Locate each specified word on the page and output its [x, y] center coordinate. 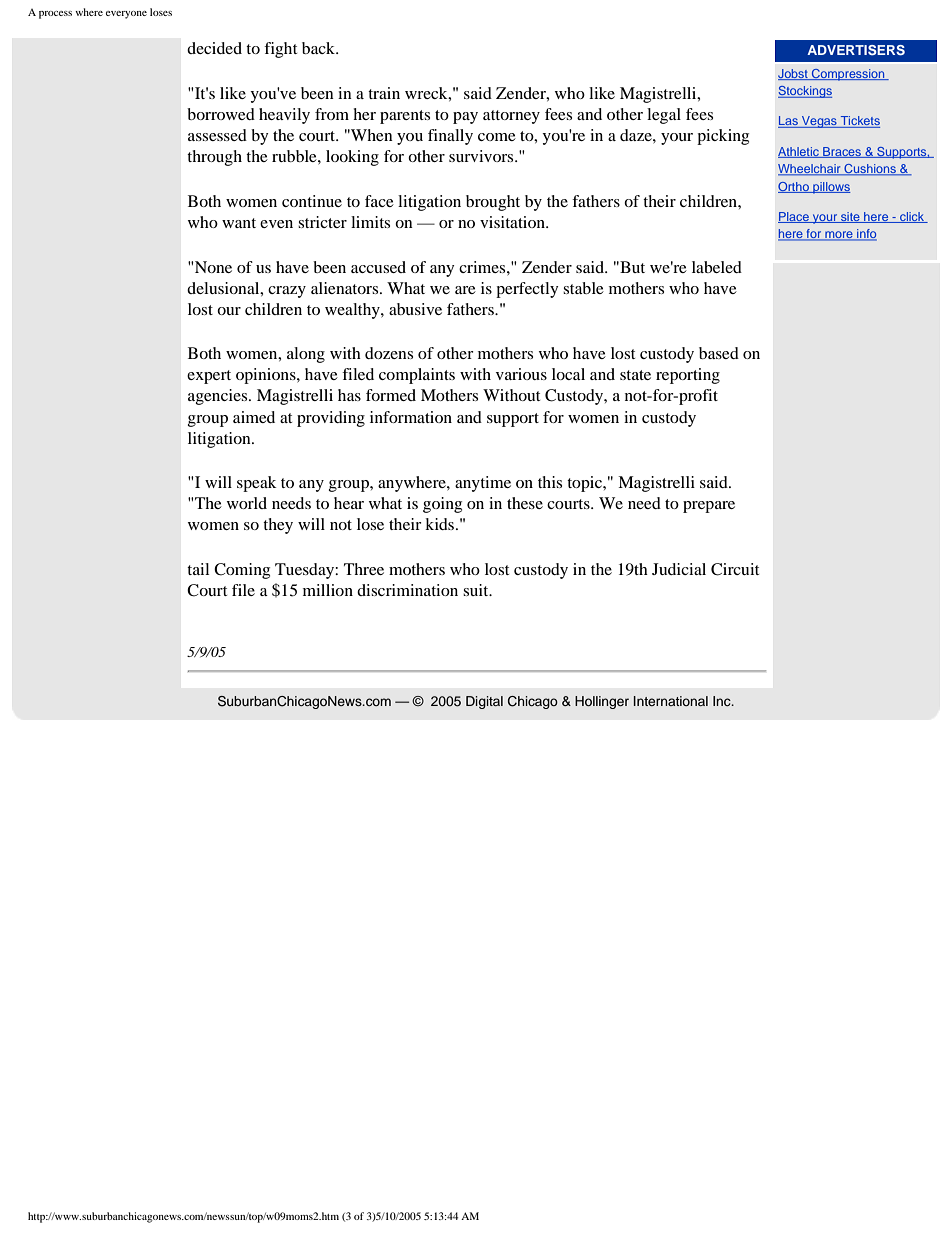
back [320, 48]
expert [209, 377]
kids [441, 524]
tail [198, 569]
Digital [484, 702]
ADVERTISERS [856, 50]
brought [493, 203]
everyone [126, 15]
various [521, 374]
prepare [709, 507]
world [247, 503]
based [719, 353]
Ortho [794, 187]
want [239, 223]
